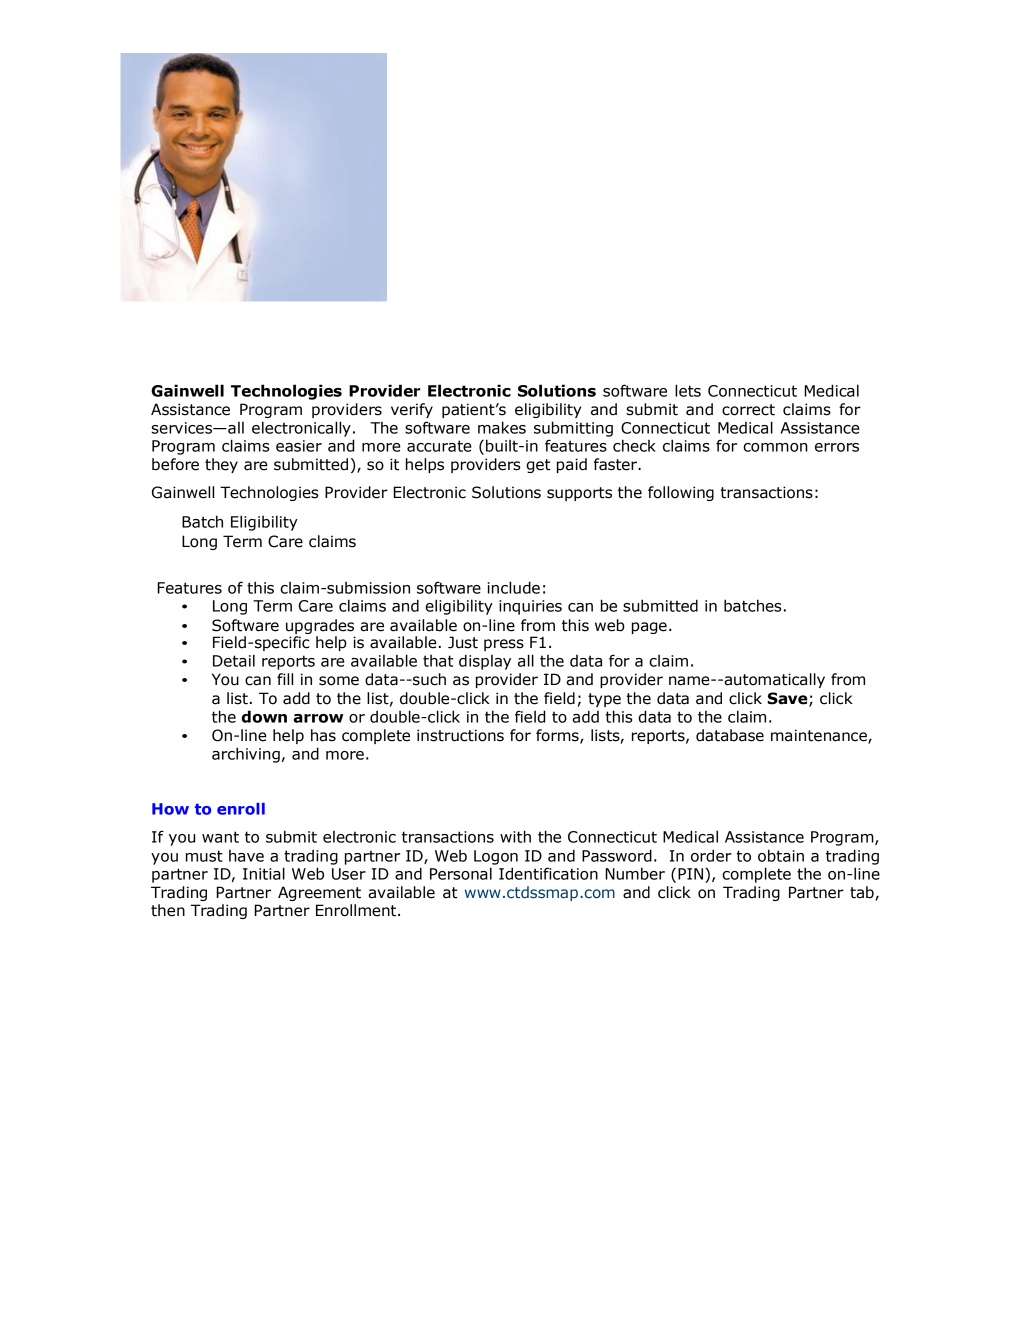  What do you see at coordinates (649, 628) in the page?
I see `page` at bounding box center [649, 628].
